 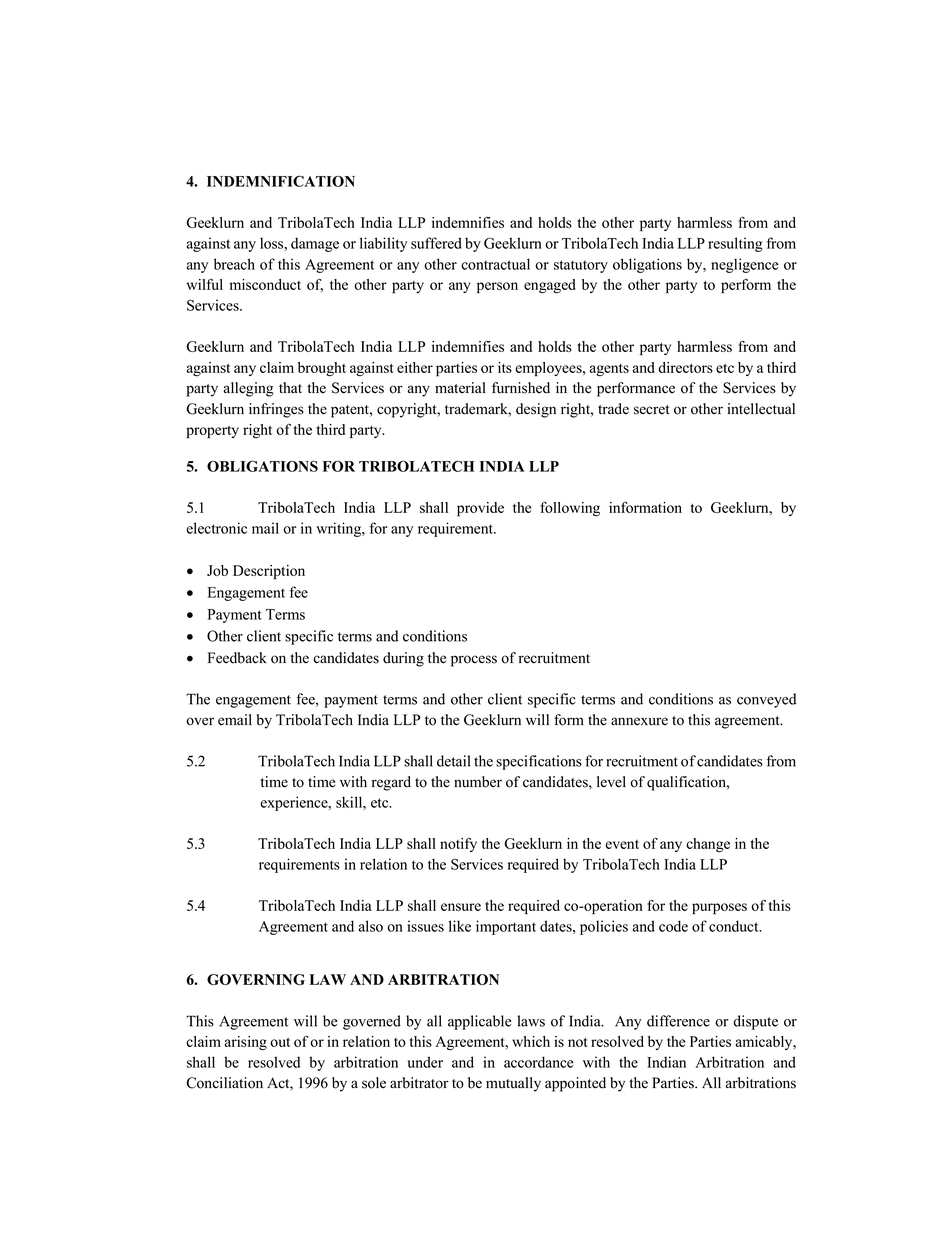 I want to click on resulting, so click(x=735, y=244).
